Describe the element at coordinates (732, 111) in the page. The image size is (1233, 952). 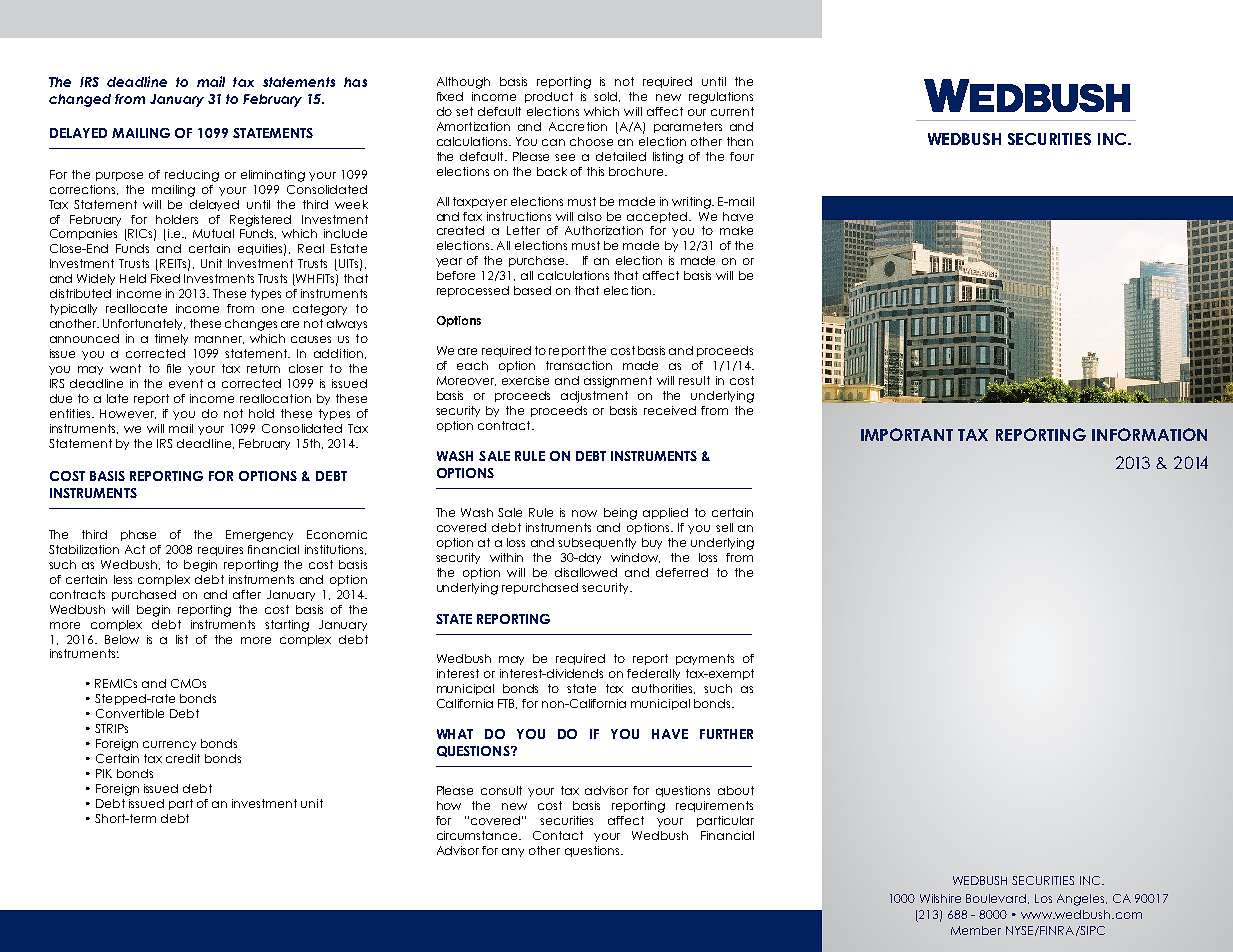
I see `current` at that location.
